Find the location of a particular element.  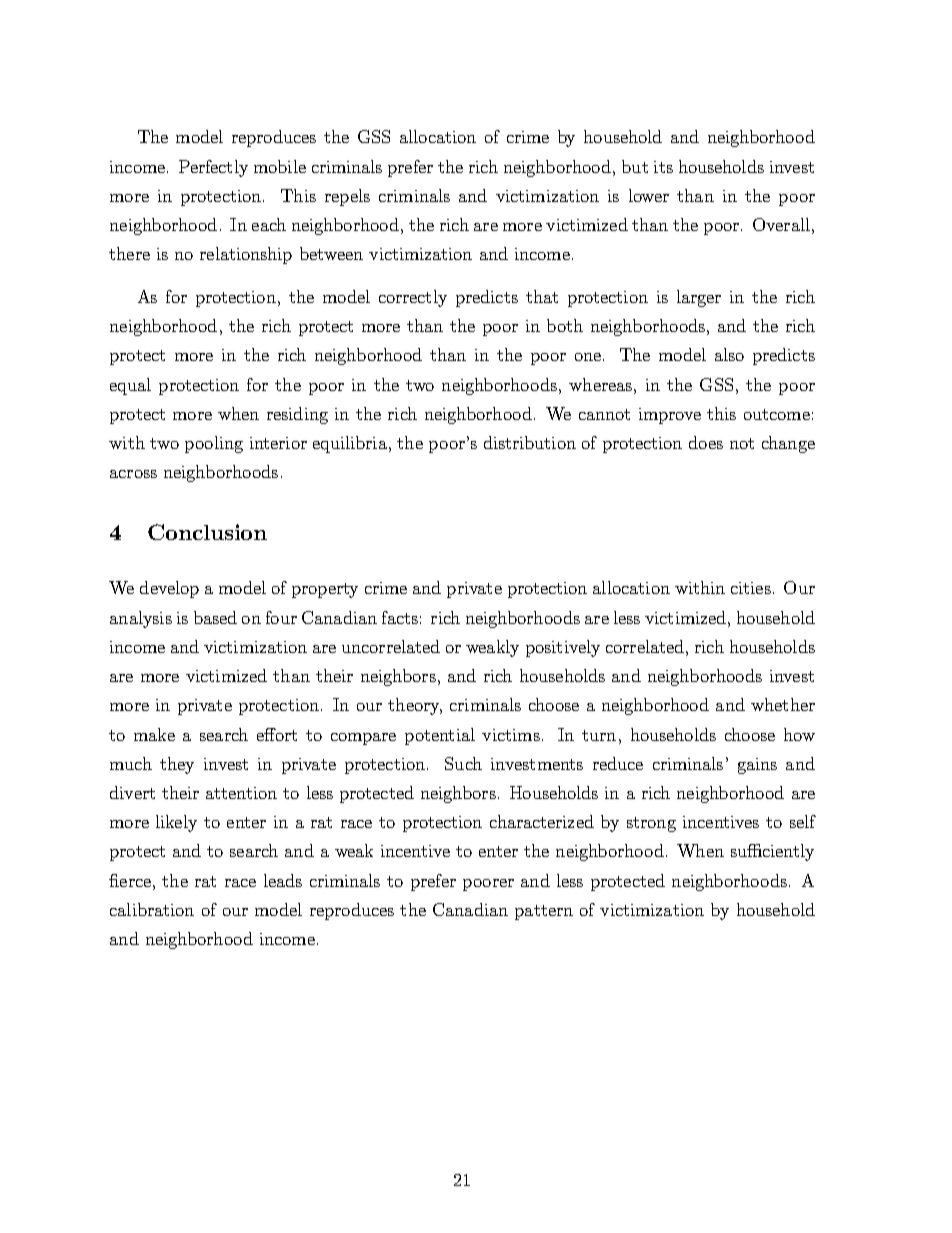

Perfectly is located at coordinates (213, 168).
